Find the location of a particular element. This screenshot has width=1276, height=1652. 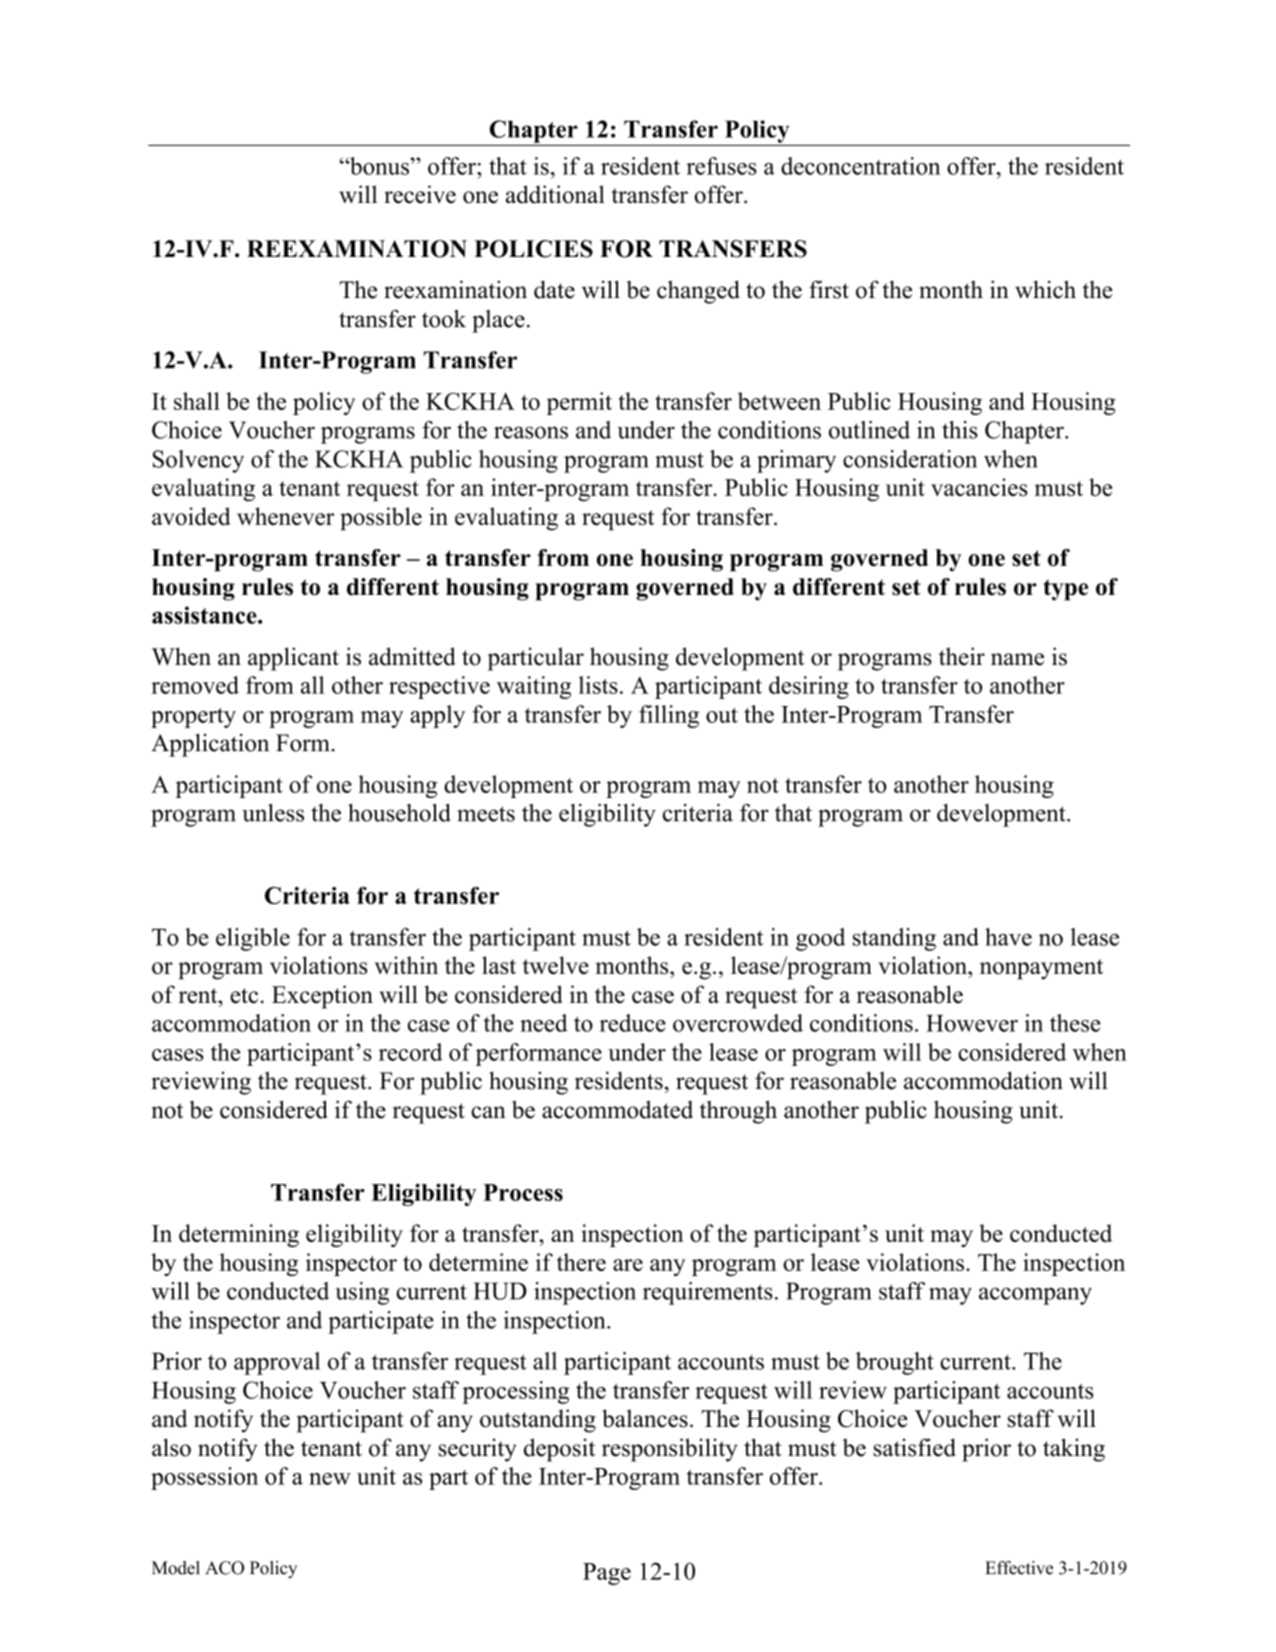

which is located at coordinates (1045, 289).
